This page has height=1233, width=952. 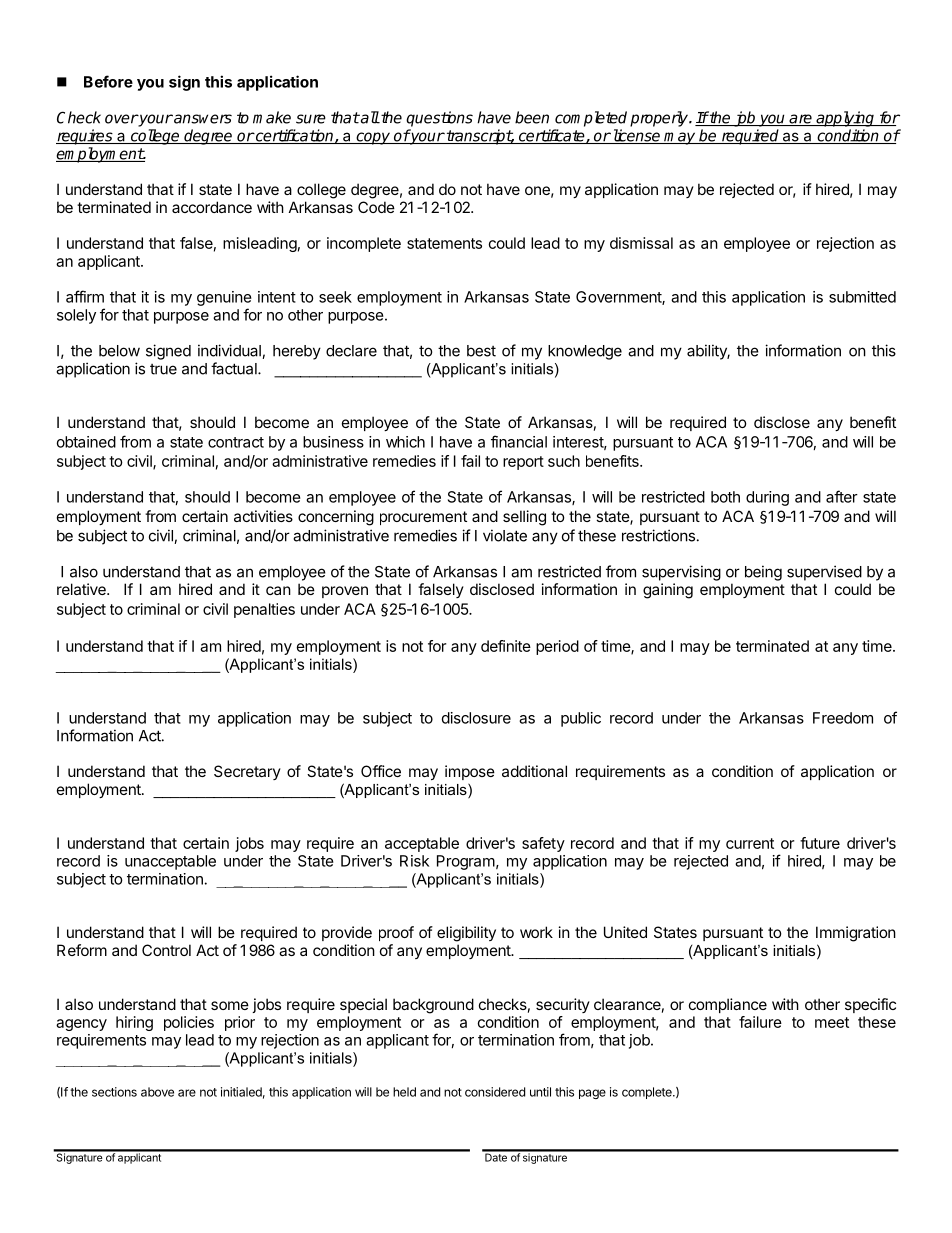 What do you see at coordinates (495, 1092) in the page?
I see `considered` at bounding box center [495, 1092].
